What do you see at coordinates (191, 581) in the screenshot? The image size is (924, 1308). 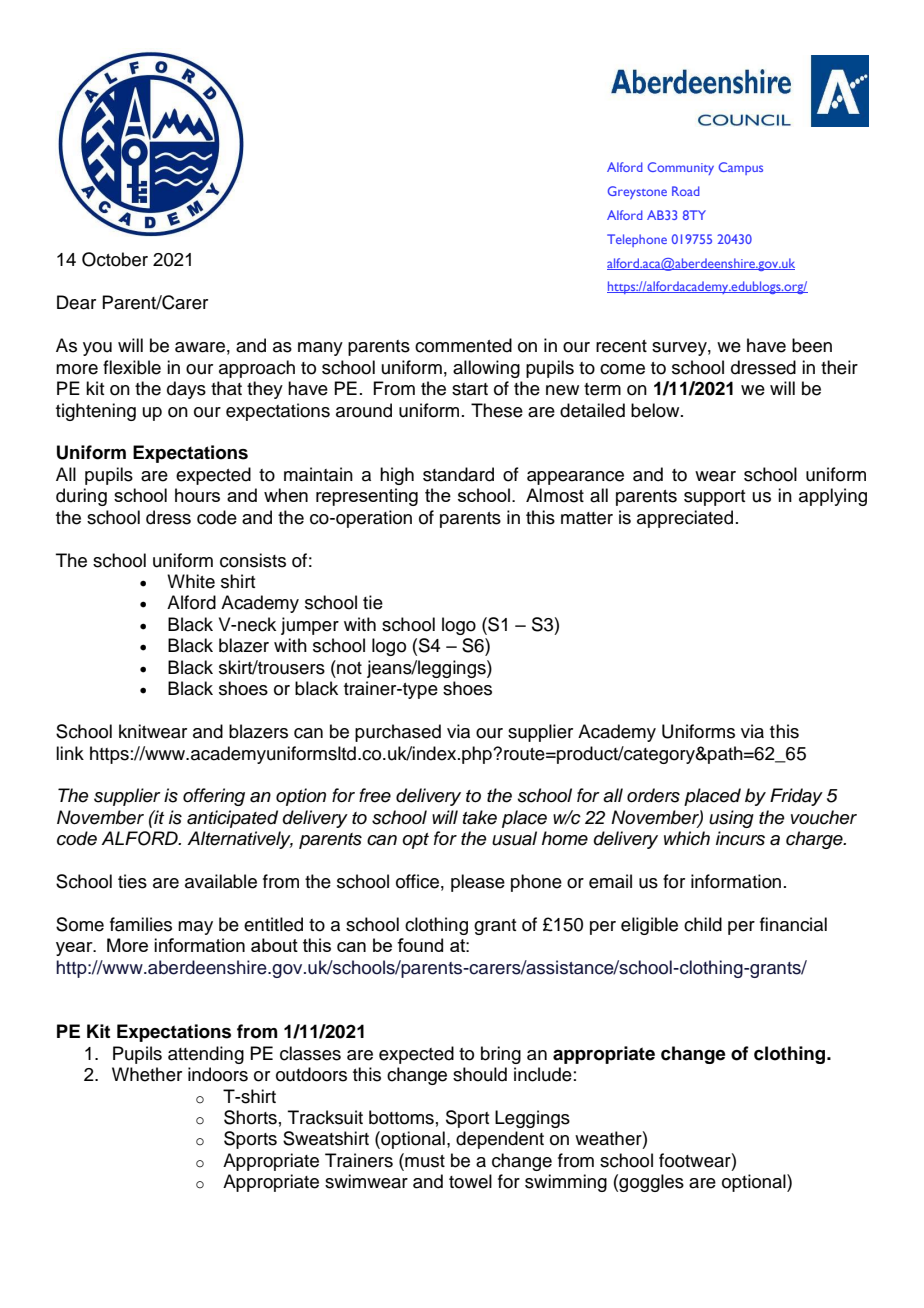 I see `White` at bounding box center [191, 581].
